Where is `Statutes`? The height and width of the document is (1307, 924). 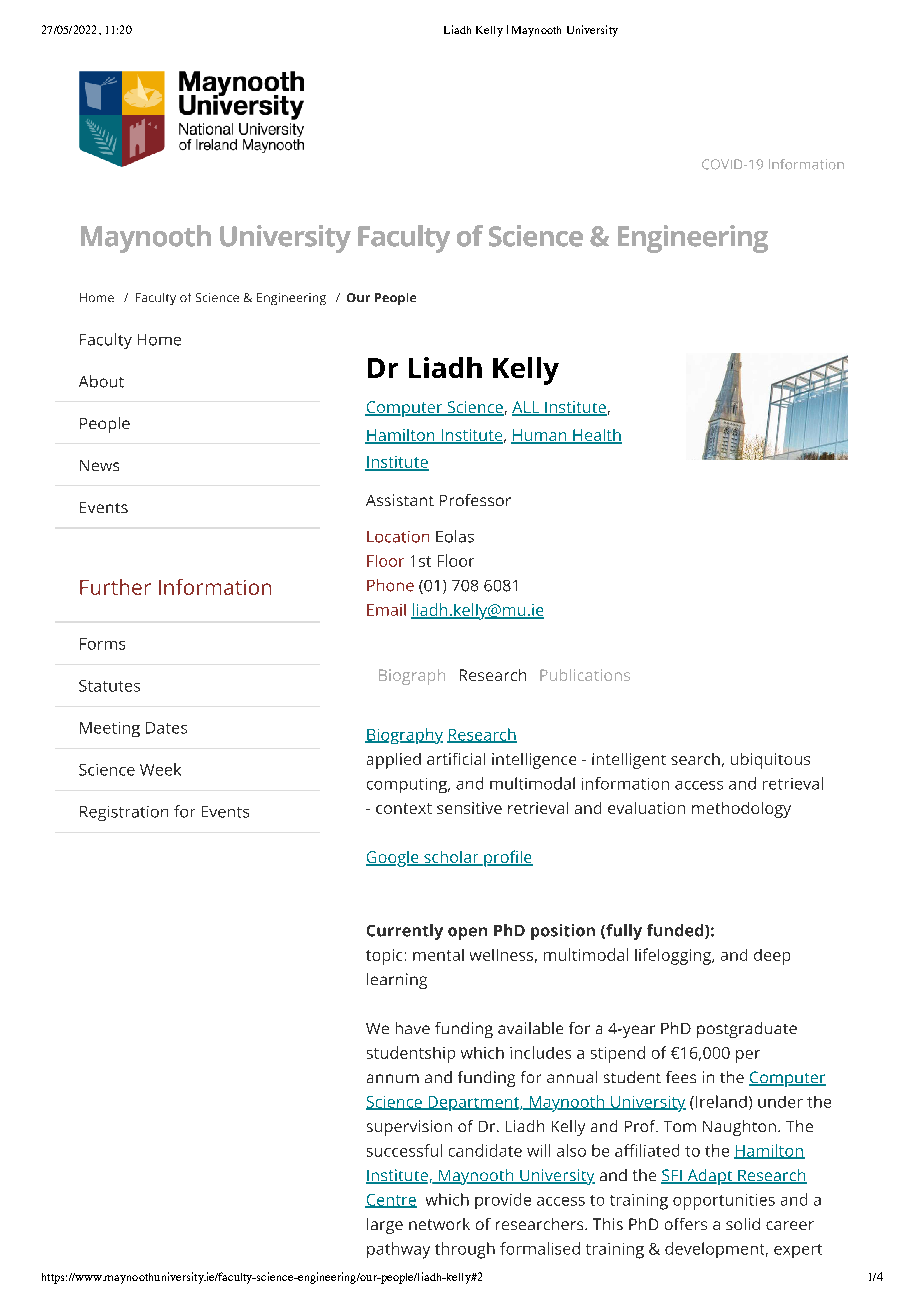
Statutes is located at coordinates (109, 686).
